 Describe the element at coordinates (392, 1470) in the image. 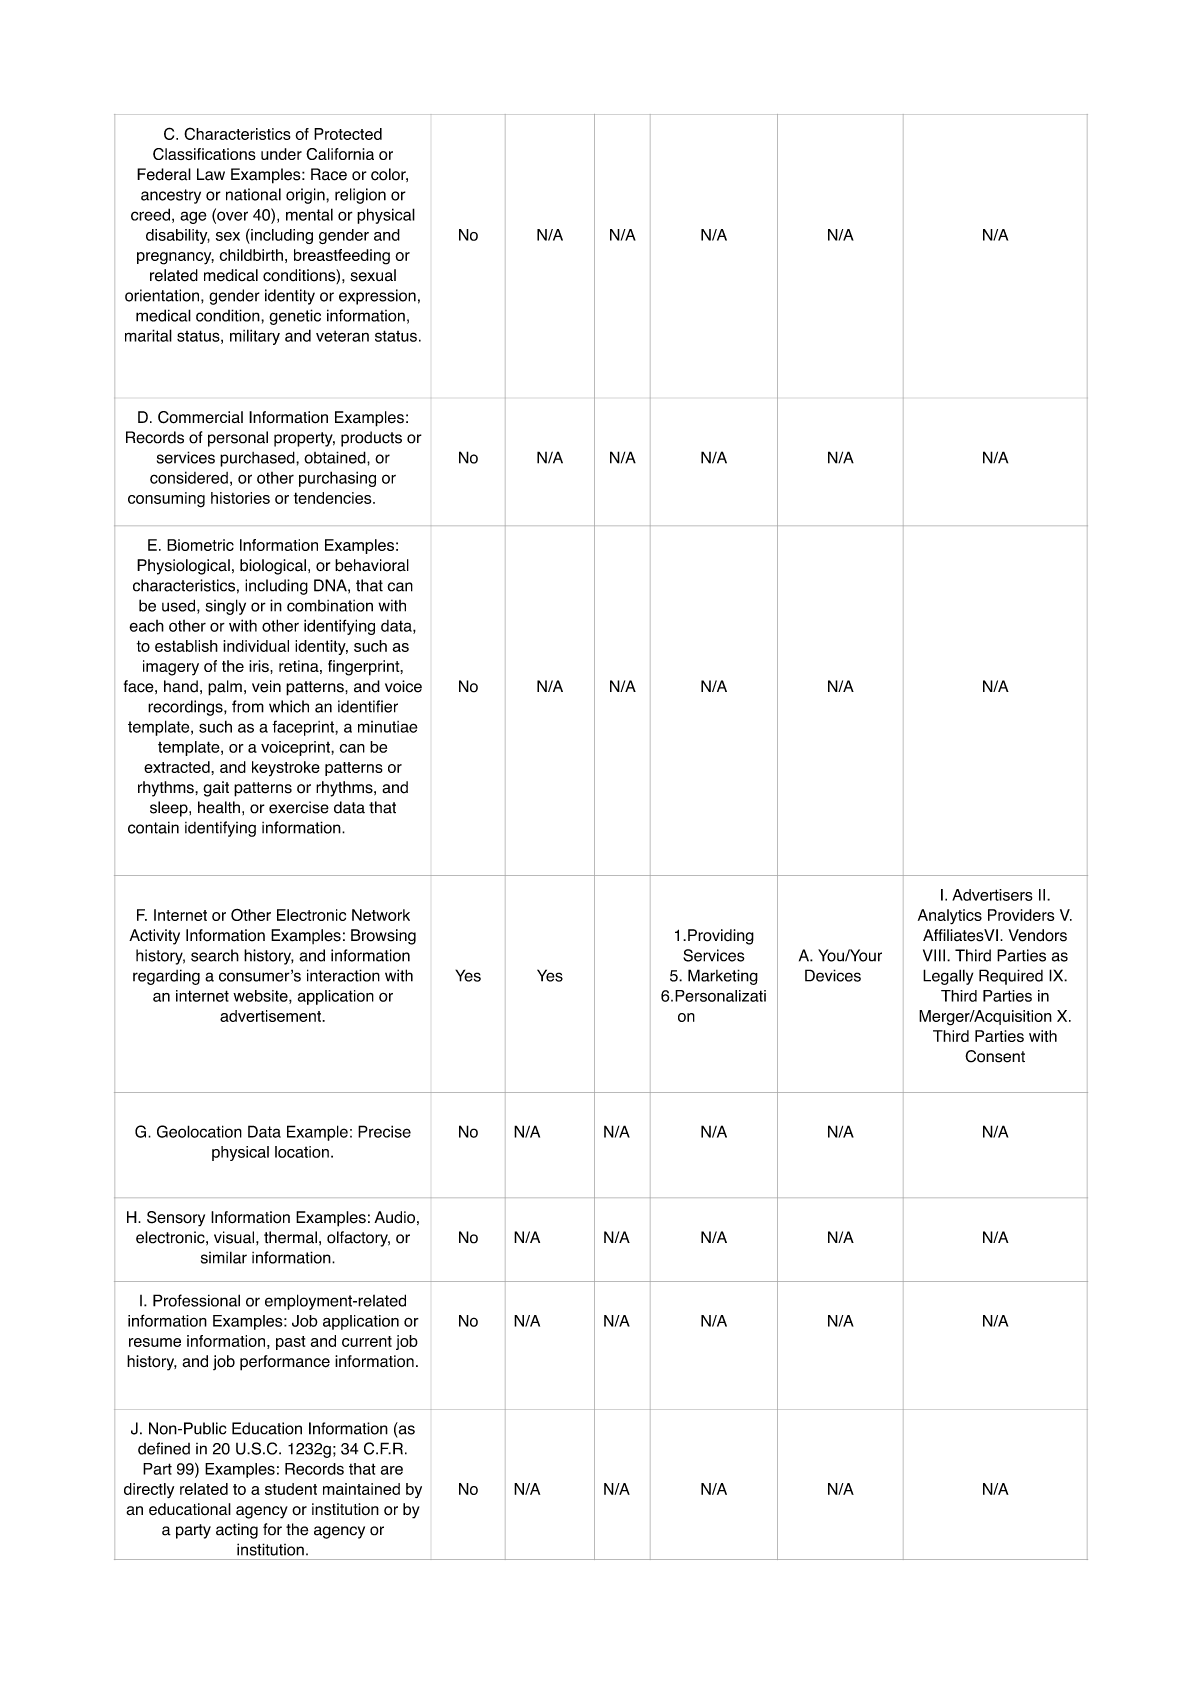

I see `are` at that location.
